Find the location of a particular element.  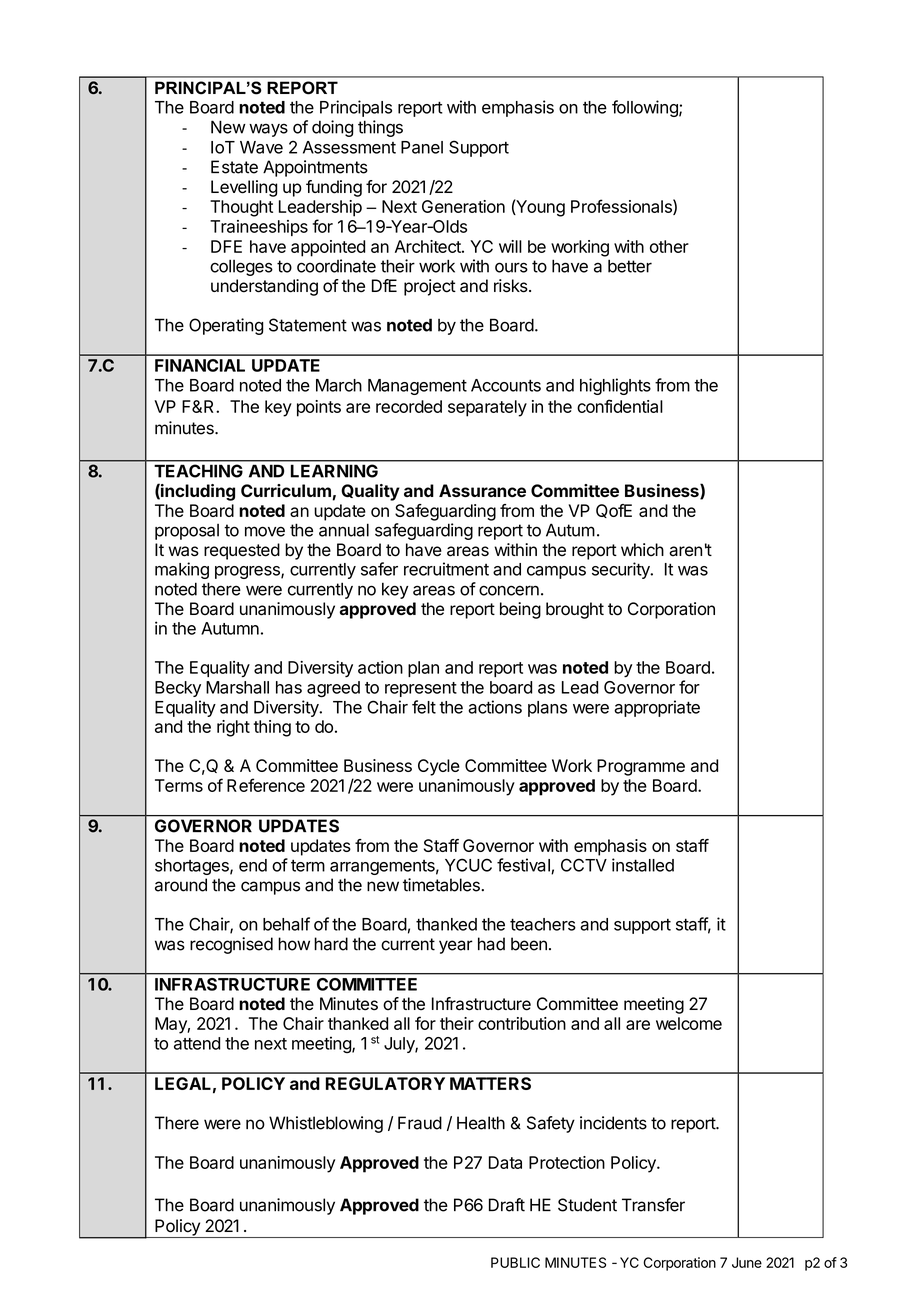

other is located at coordinates (669, 246).
